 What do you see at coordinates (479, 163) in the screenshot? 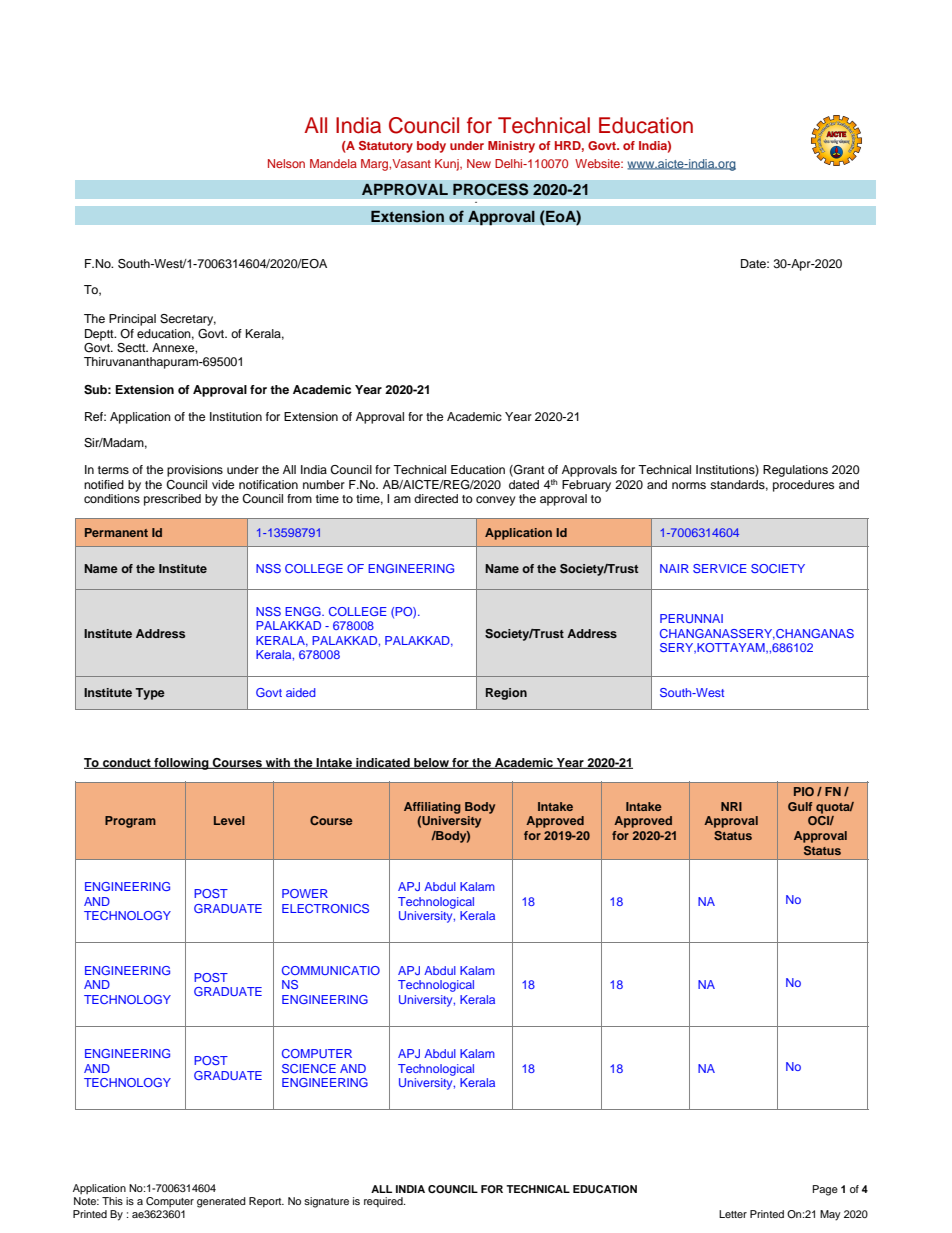
I see `New` at bounding box center [479, 163].
